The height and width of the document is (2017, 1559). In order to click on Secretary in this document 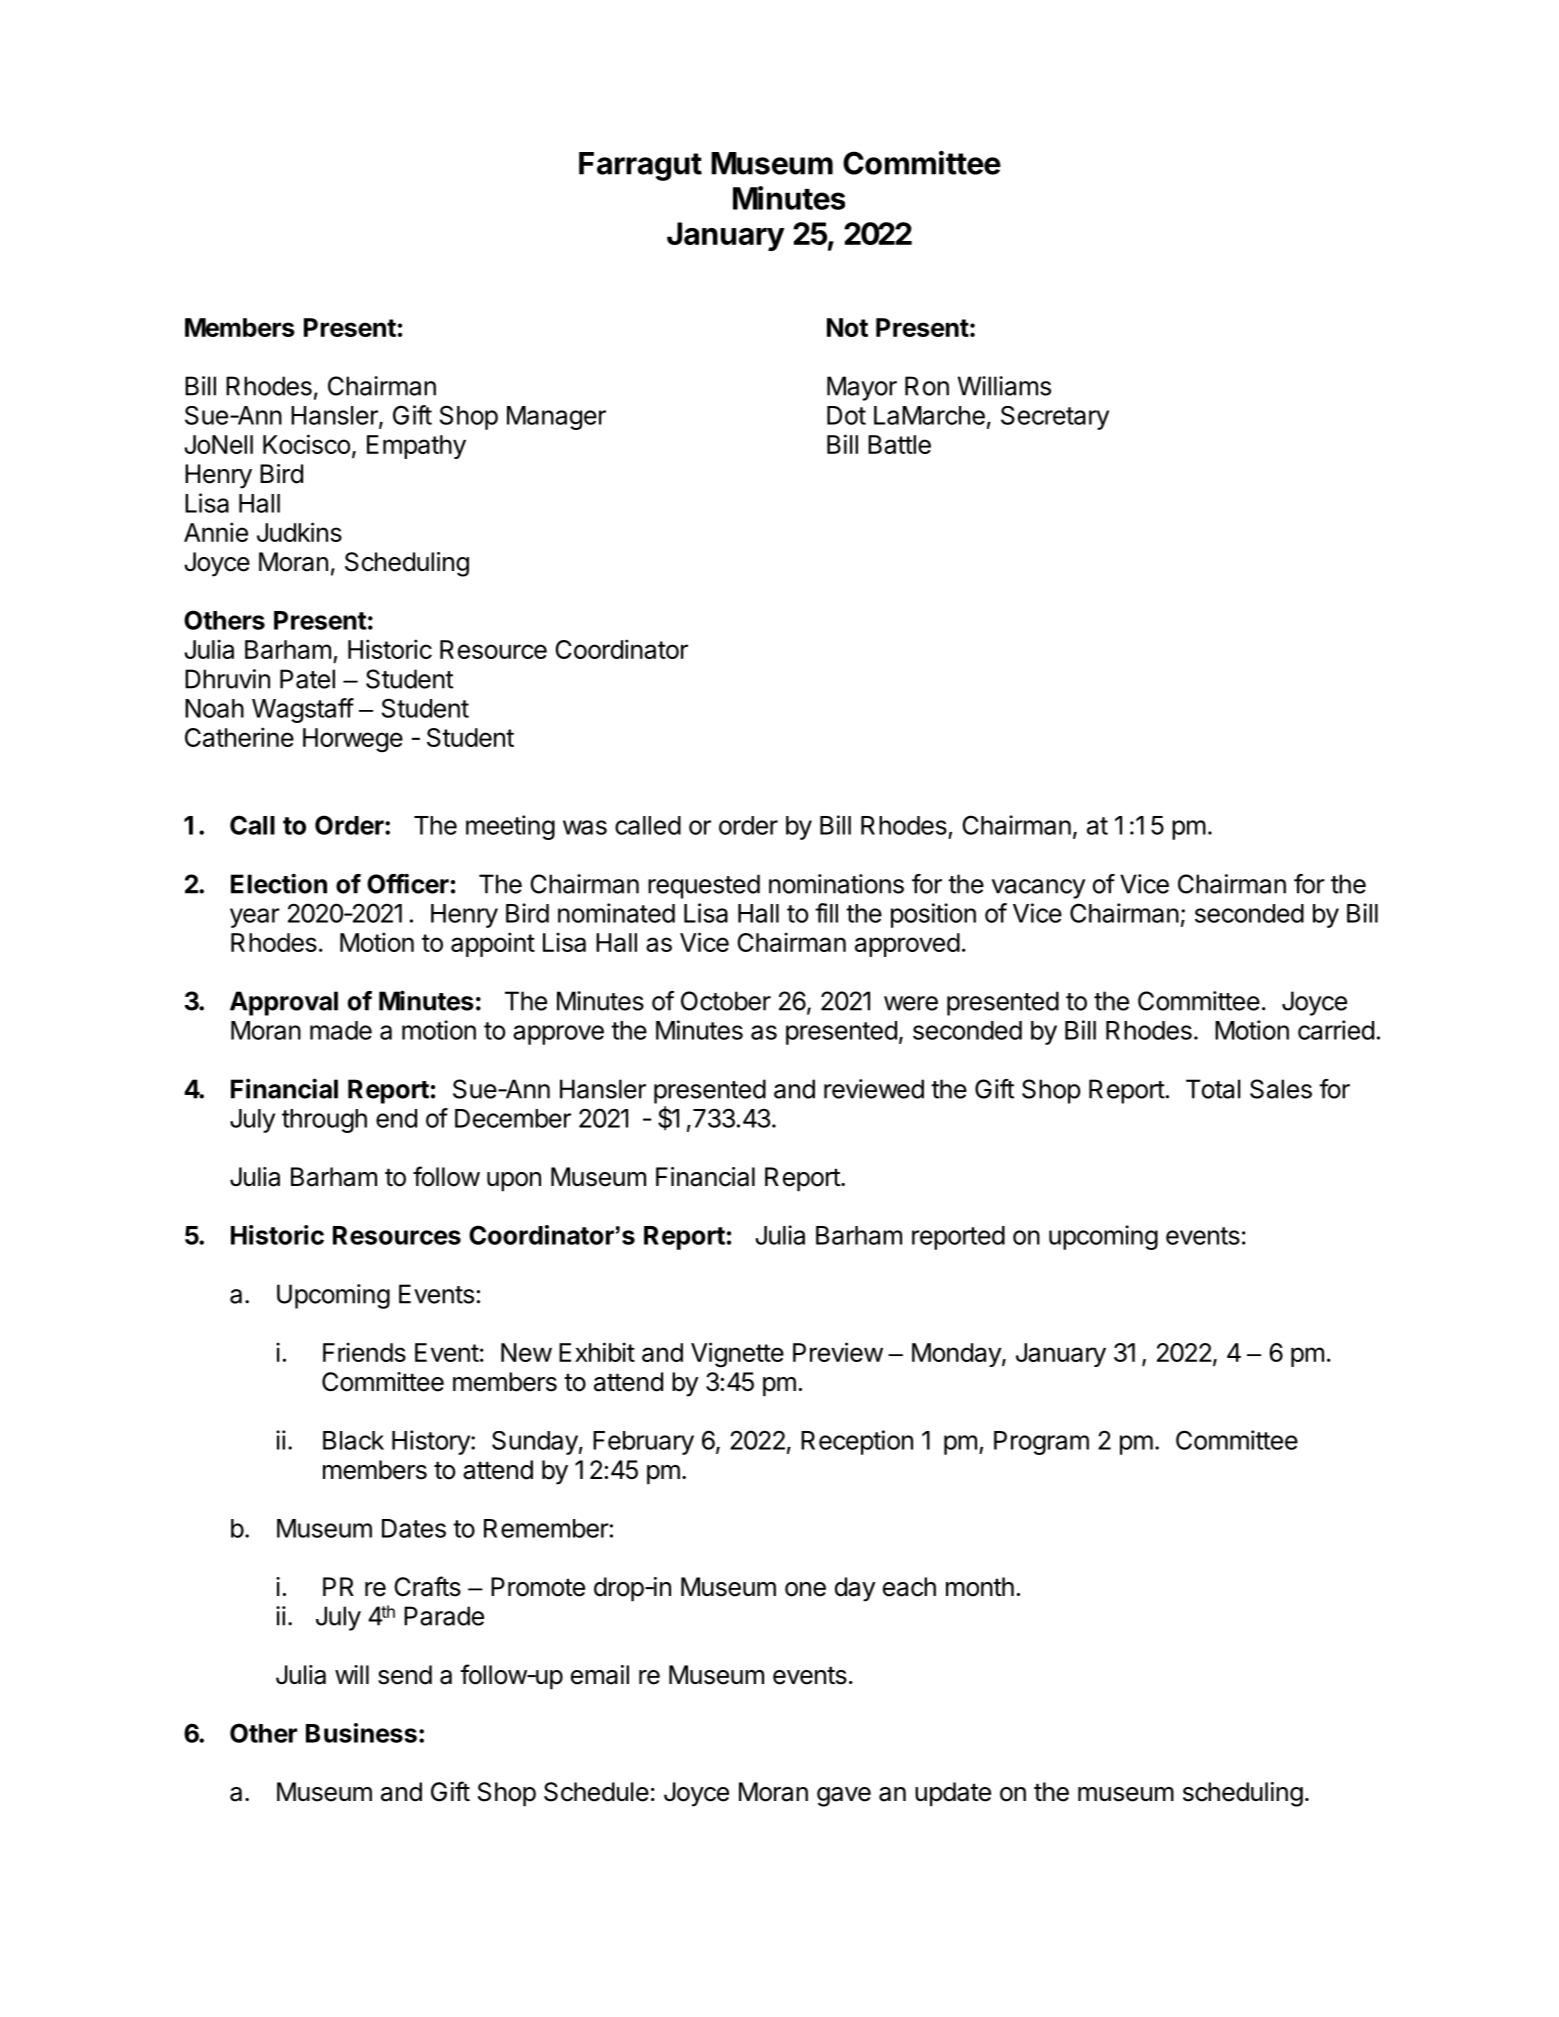, I will do `click(1055, 418)`.
